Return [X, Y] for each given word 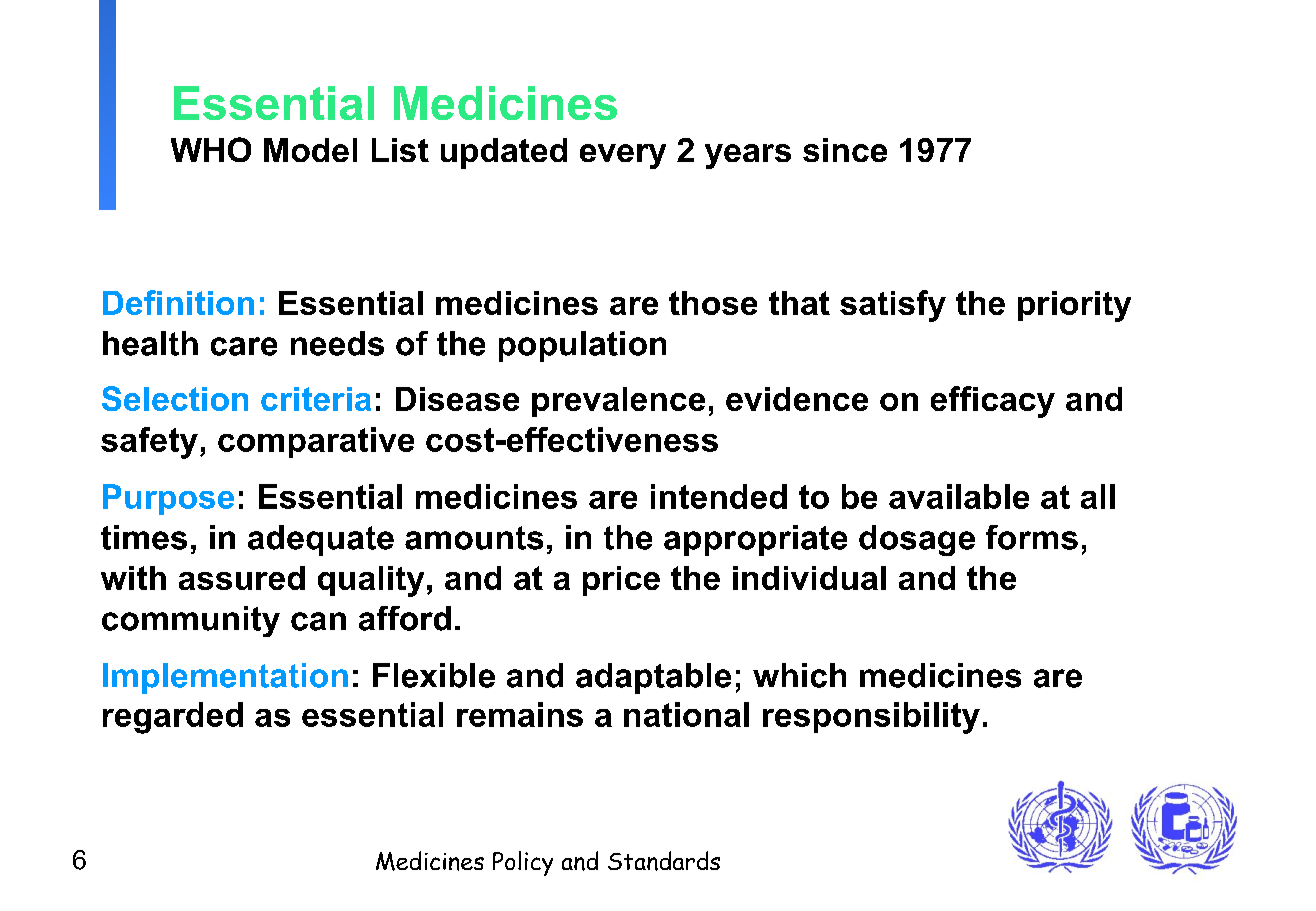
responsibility [871, 718]
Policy [523, 863]
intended [719, 496]
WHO [211, 149]
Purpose [168, 499]
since [845, 150]
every [623, 156]
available [959, 496]
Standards [664, 861]
